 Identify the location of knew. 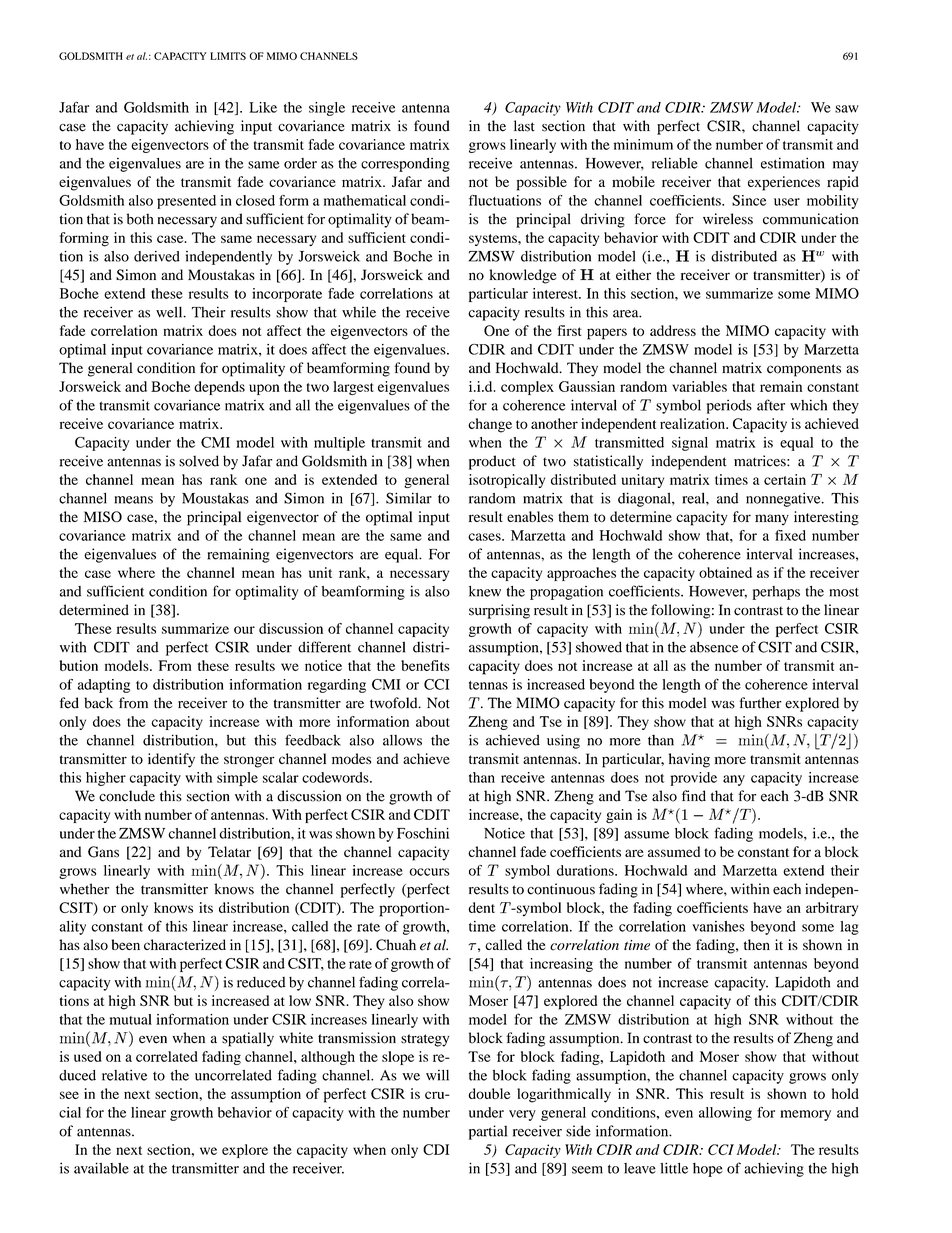
(485, 591).
